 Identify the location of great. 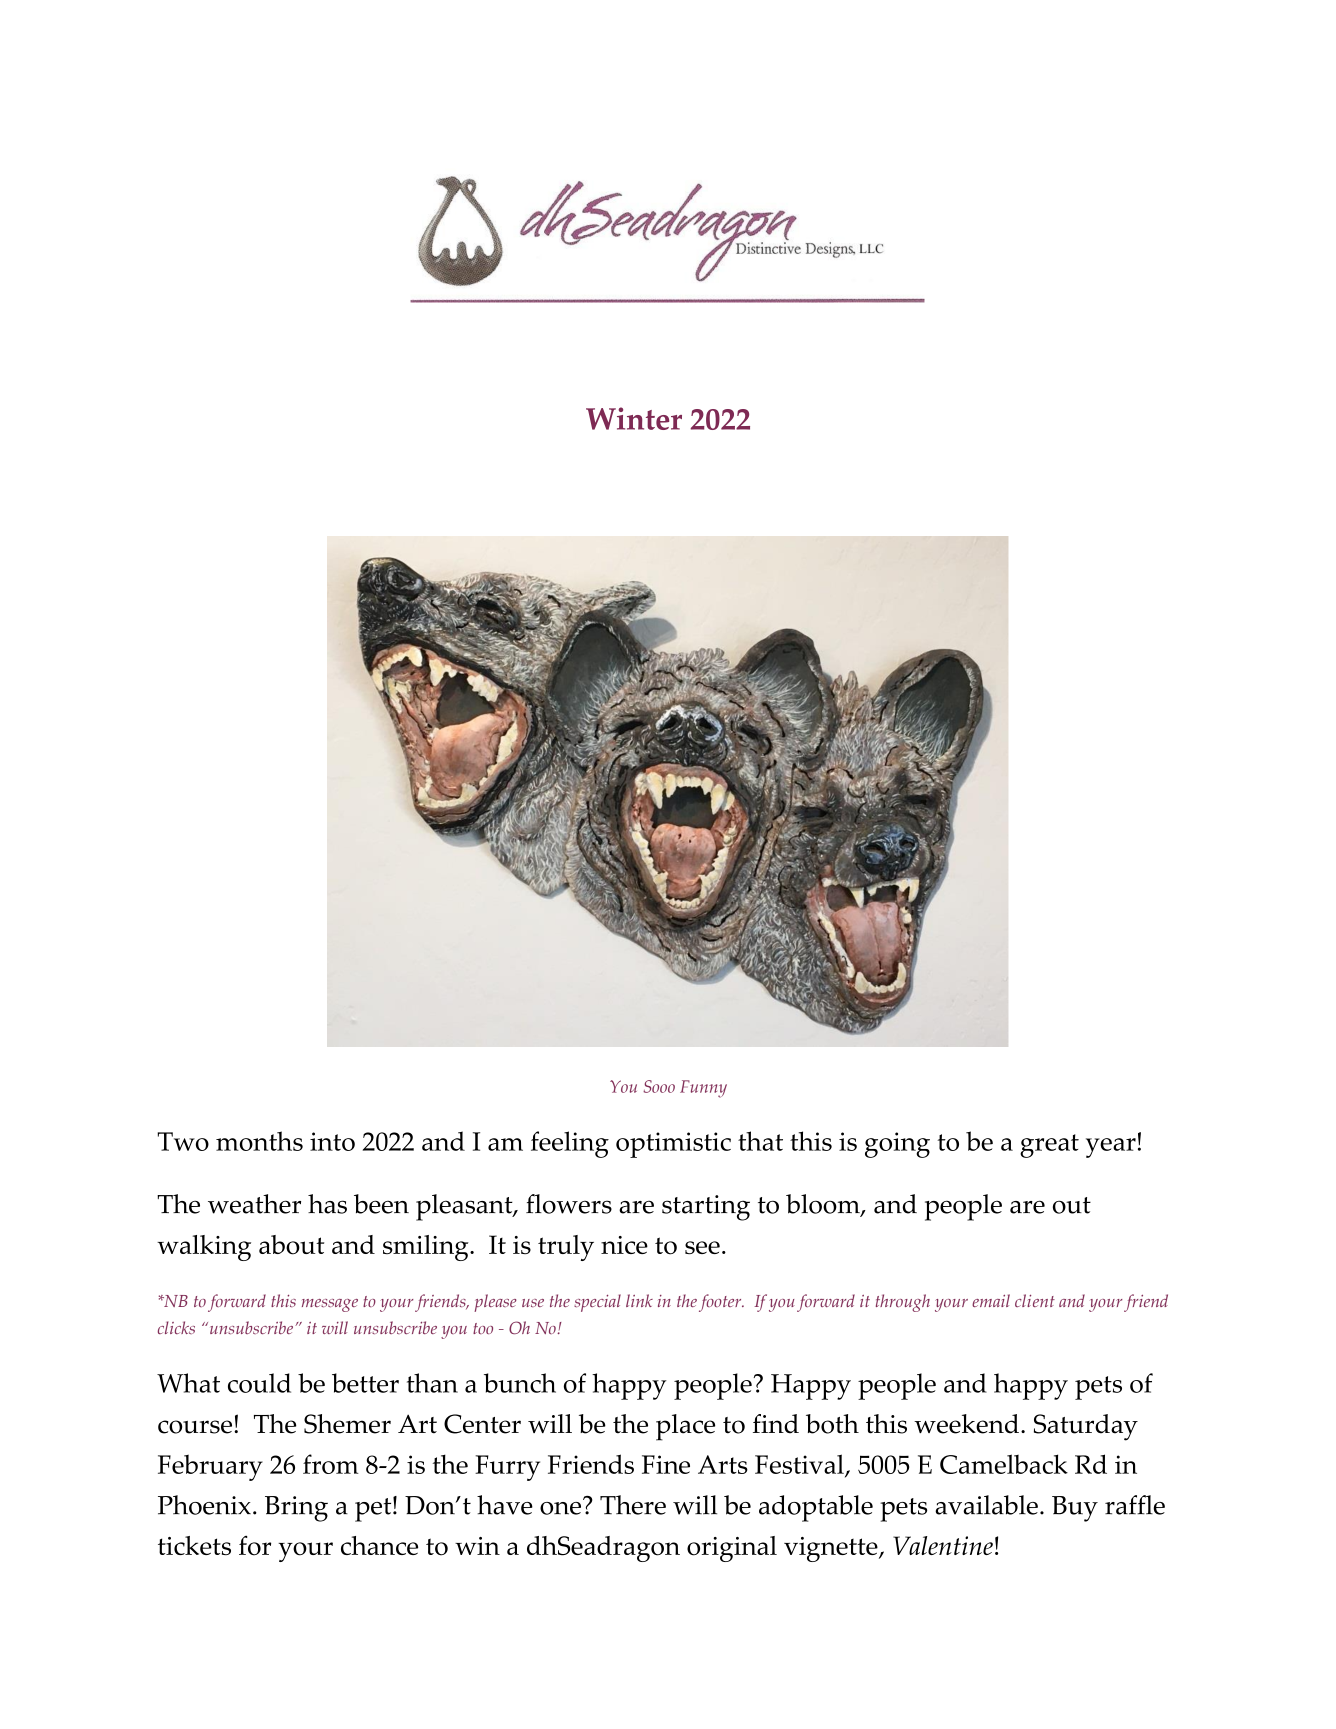
(1049, 1146).
